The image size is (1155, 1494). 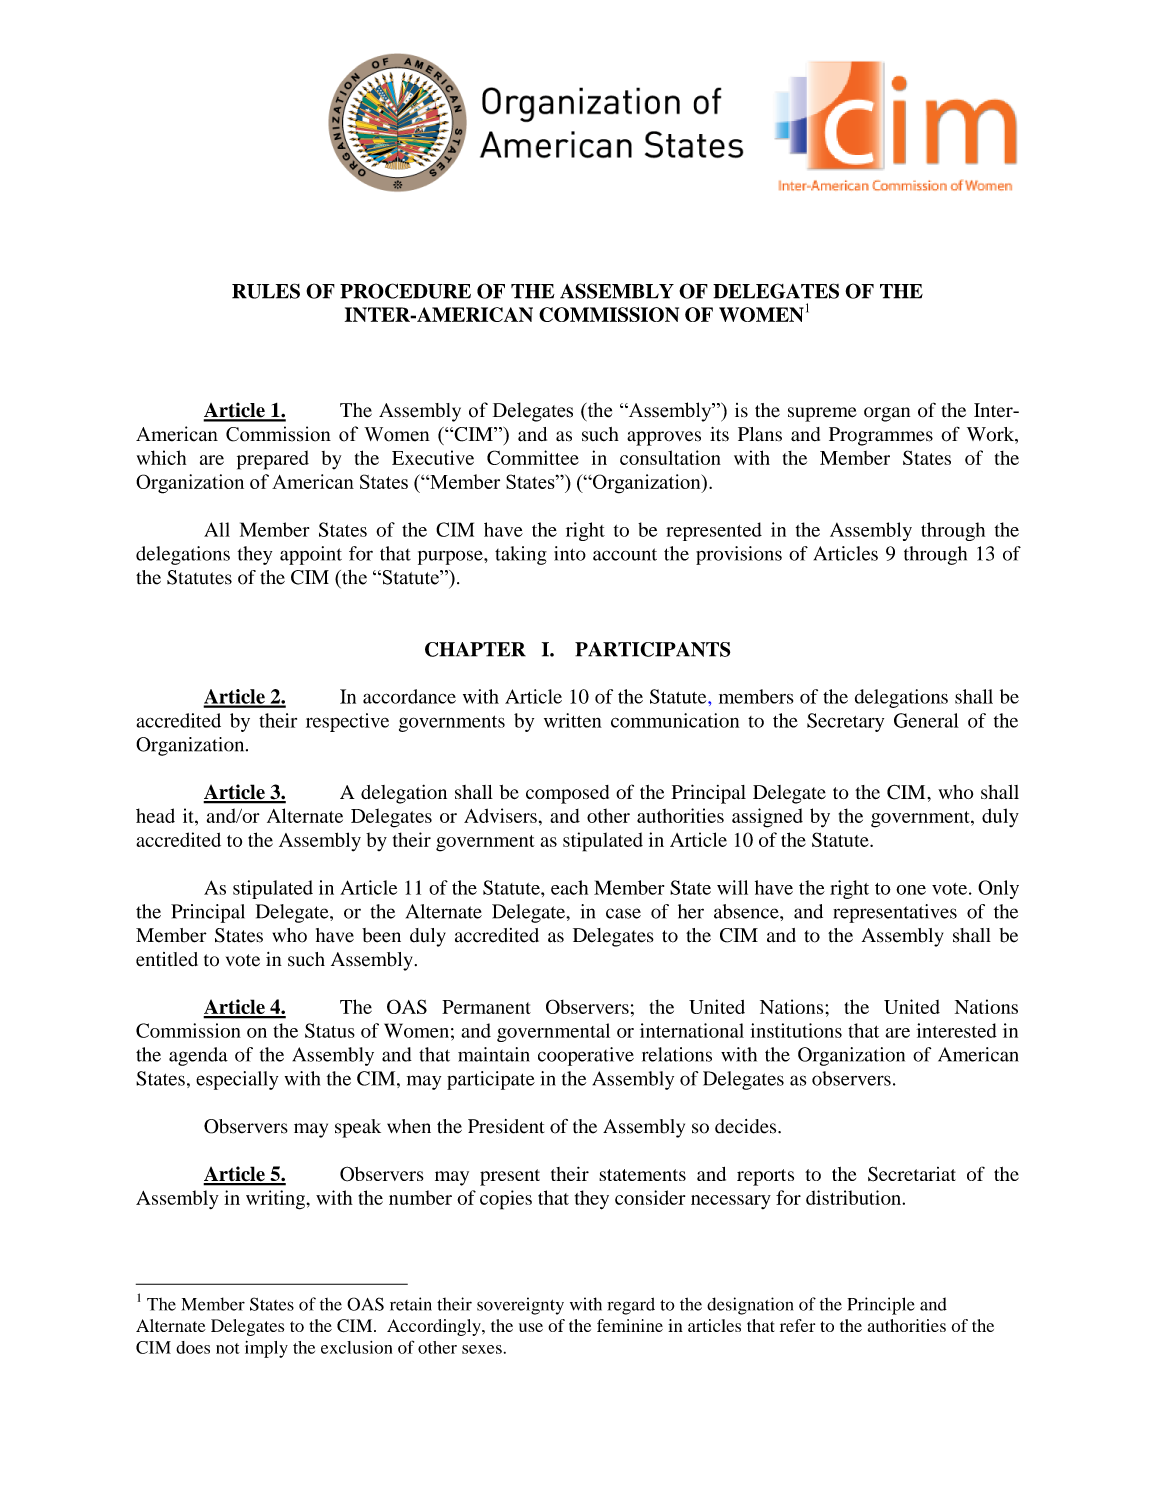 What do you see at coordinates (881, 1306) in the page?
I see `Principle` at bounding box center [881, 1306].
